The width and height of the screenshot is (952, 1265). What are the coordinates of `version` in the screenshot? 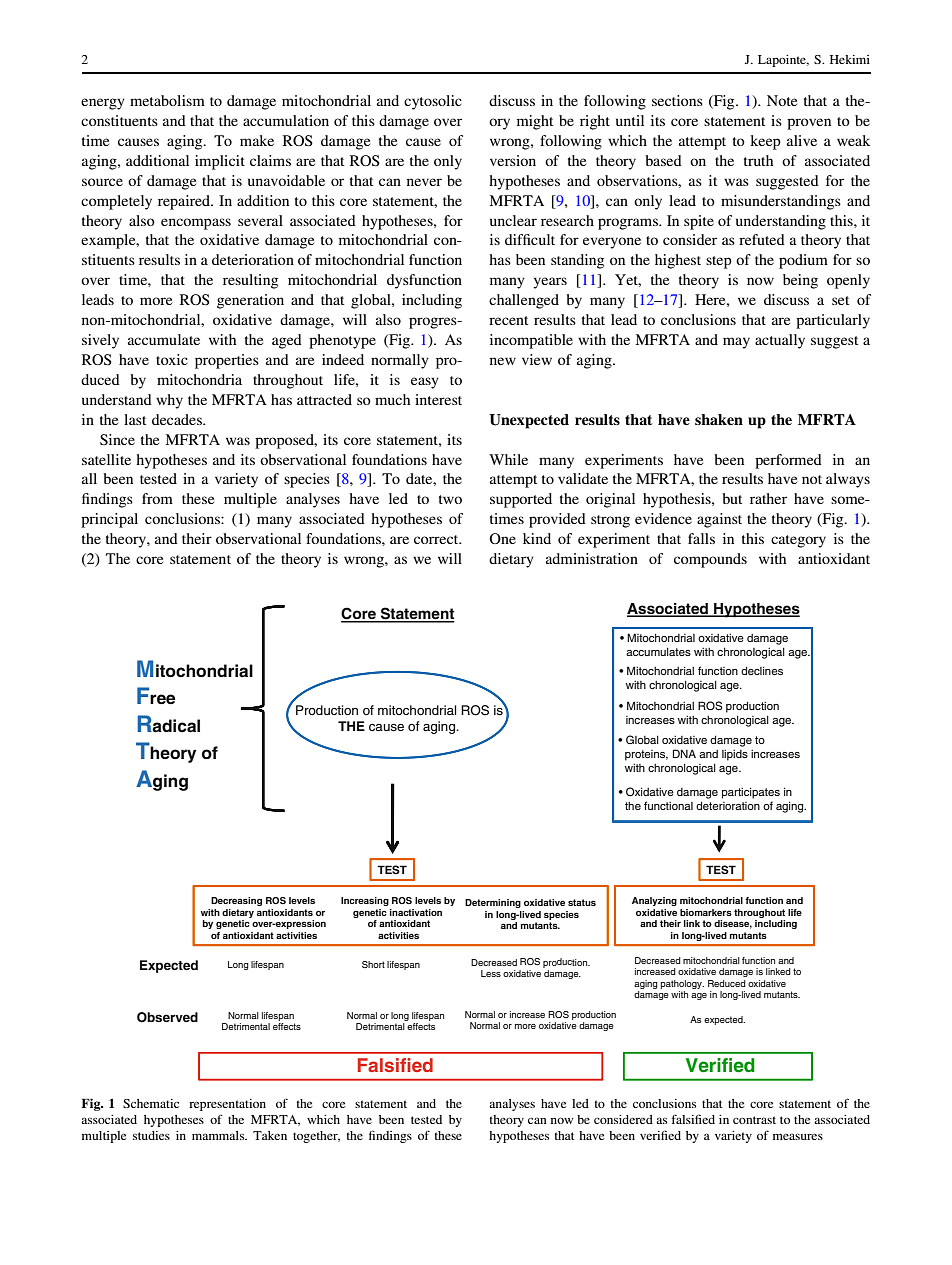 It's located at (513, 160).
